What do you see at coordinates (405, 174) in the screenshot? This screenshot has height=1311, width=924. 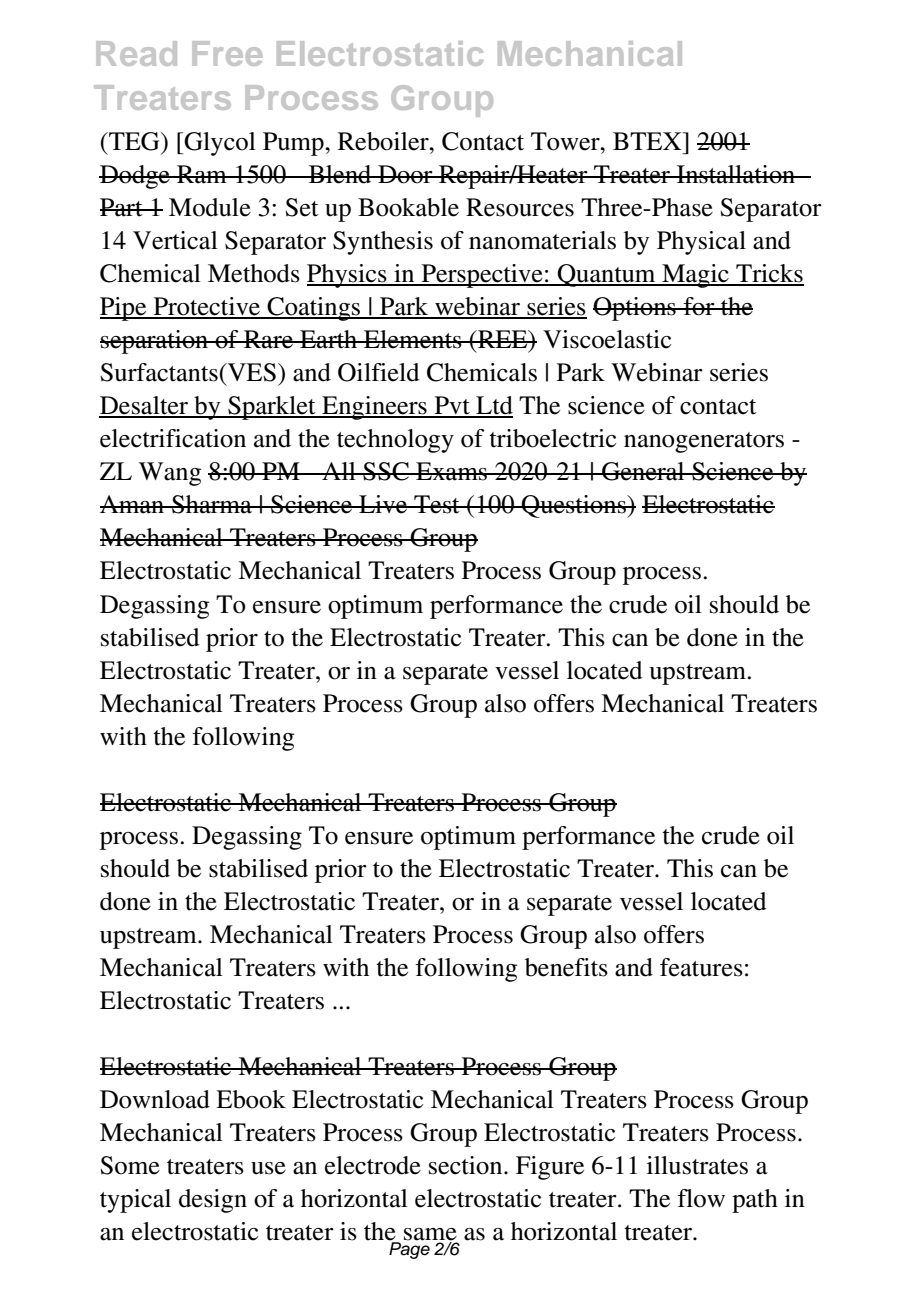 I see `Door` at bounding box center [405, 174].
